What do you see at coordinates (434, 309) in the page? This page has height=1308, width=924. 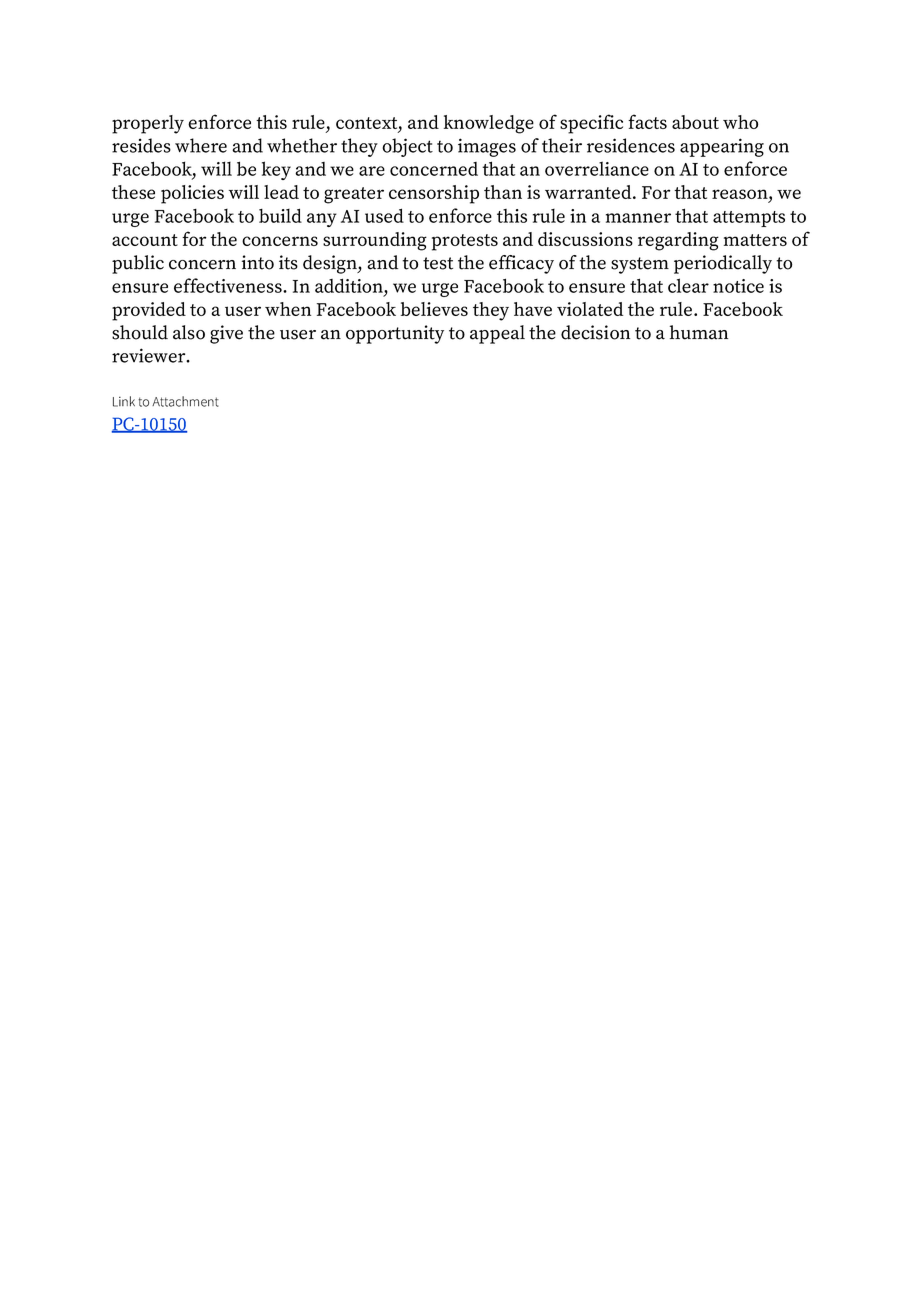 I see `believes` at bounding box center [434, 309].
